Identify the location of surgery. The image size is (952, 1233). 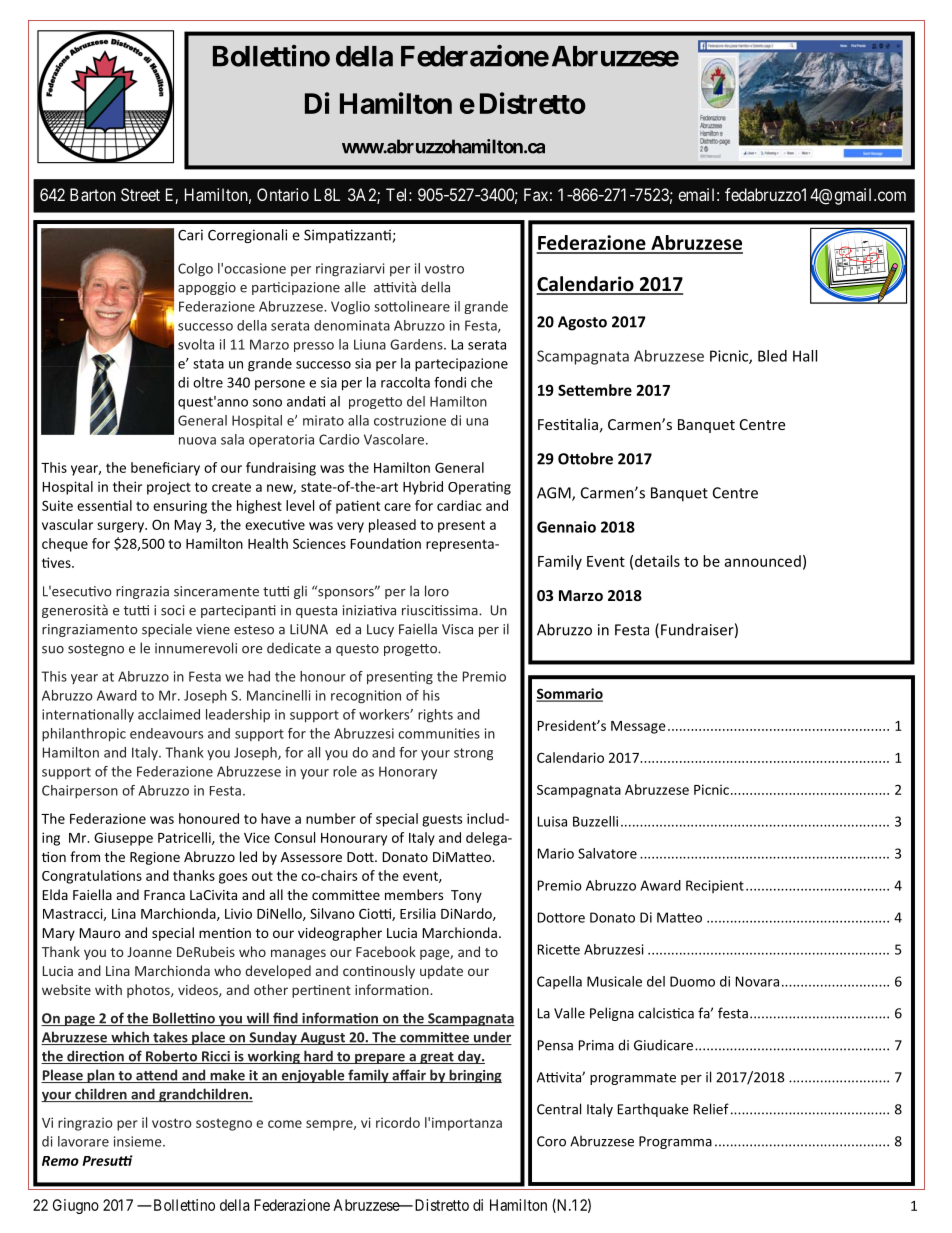
(121, 527).
